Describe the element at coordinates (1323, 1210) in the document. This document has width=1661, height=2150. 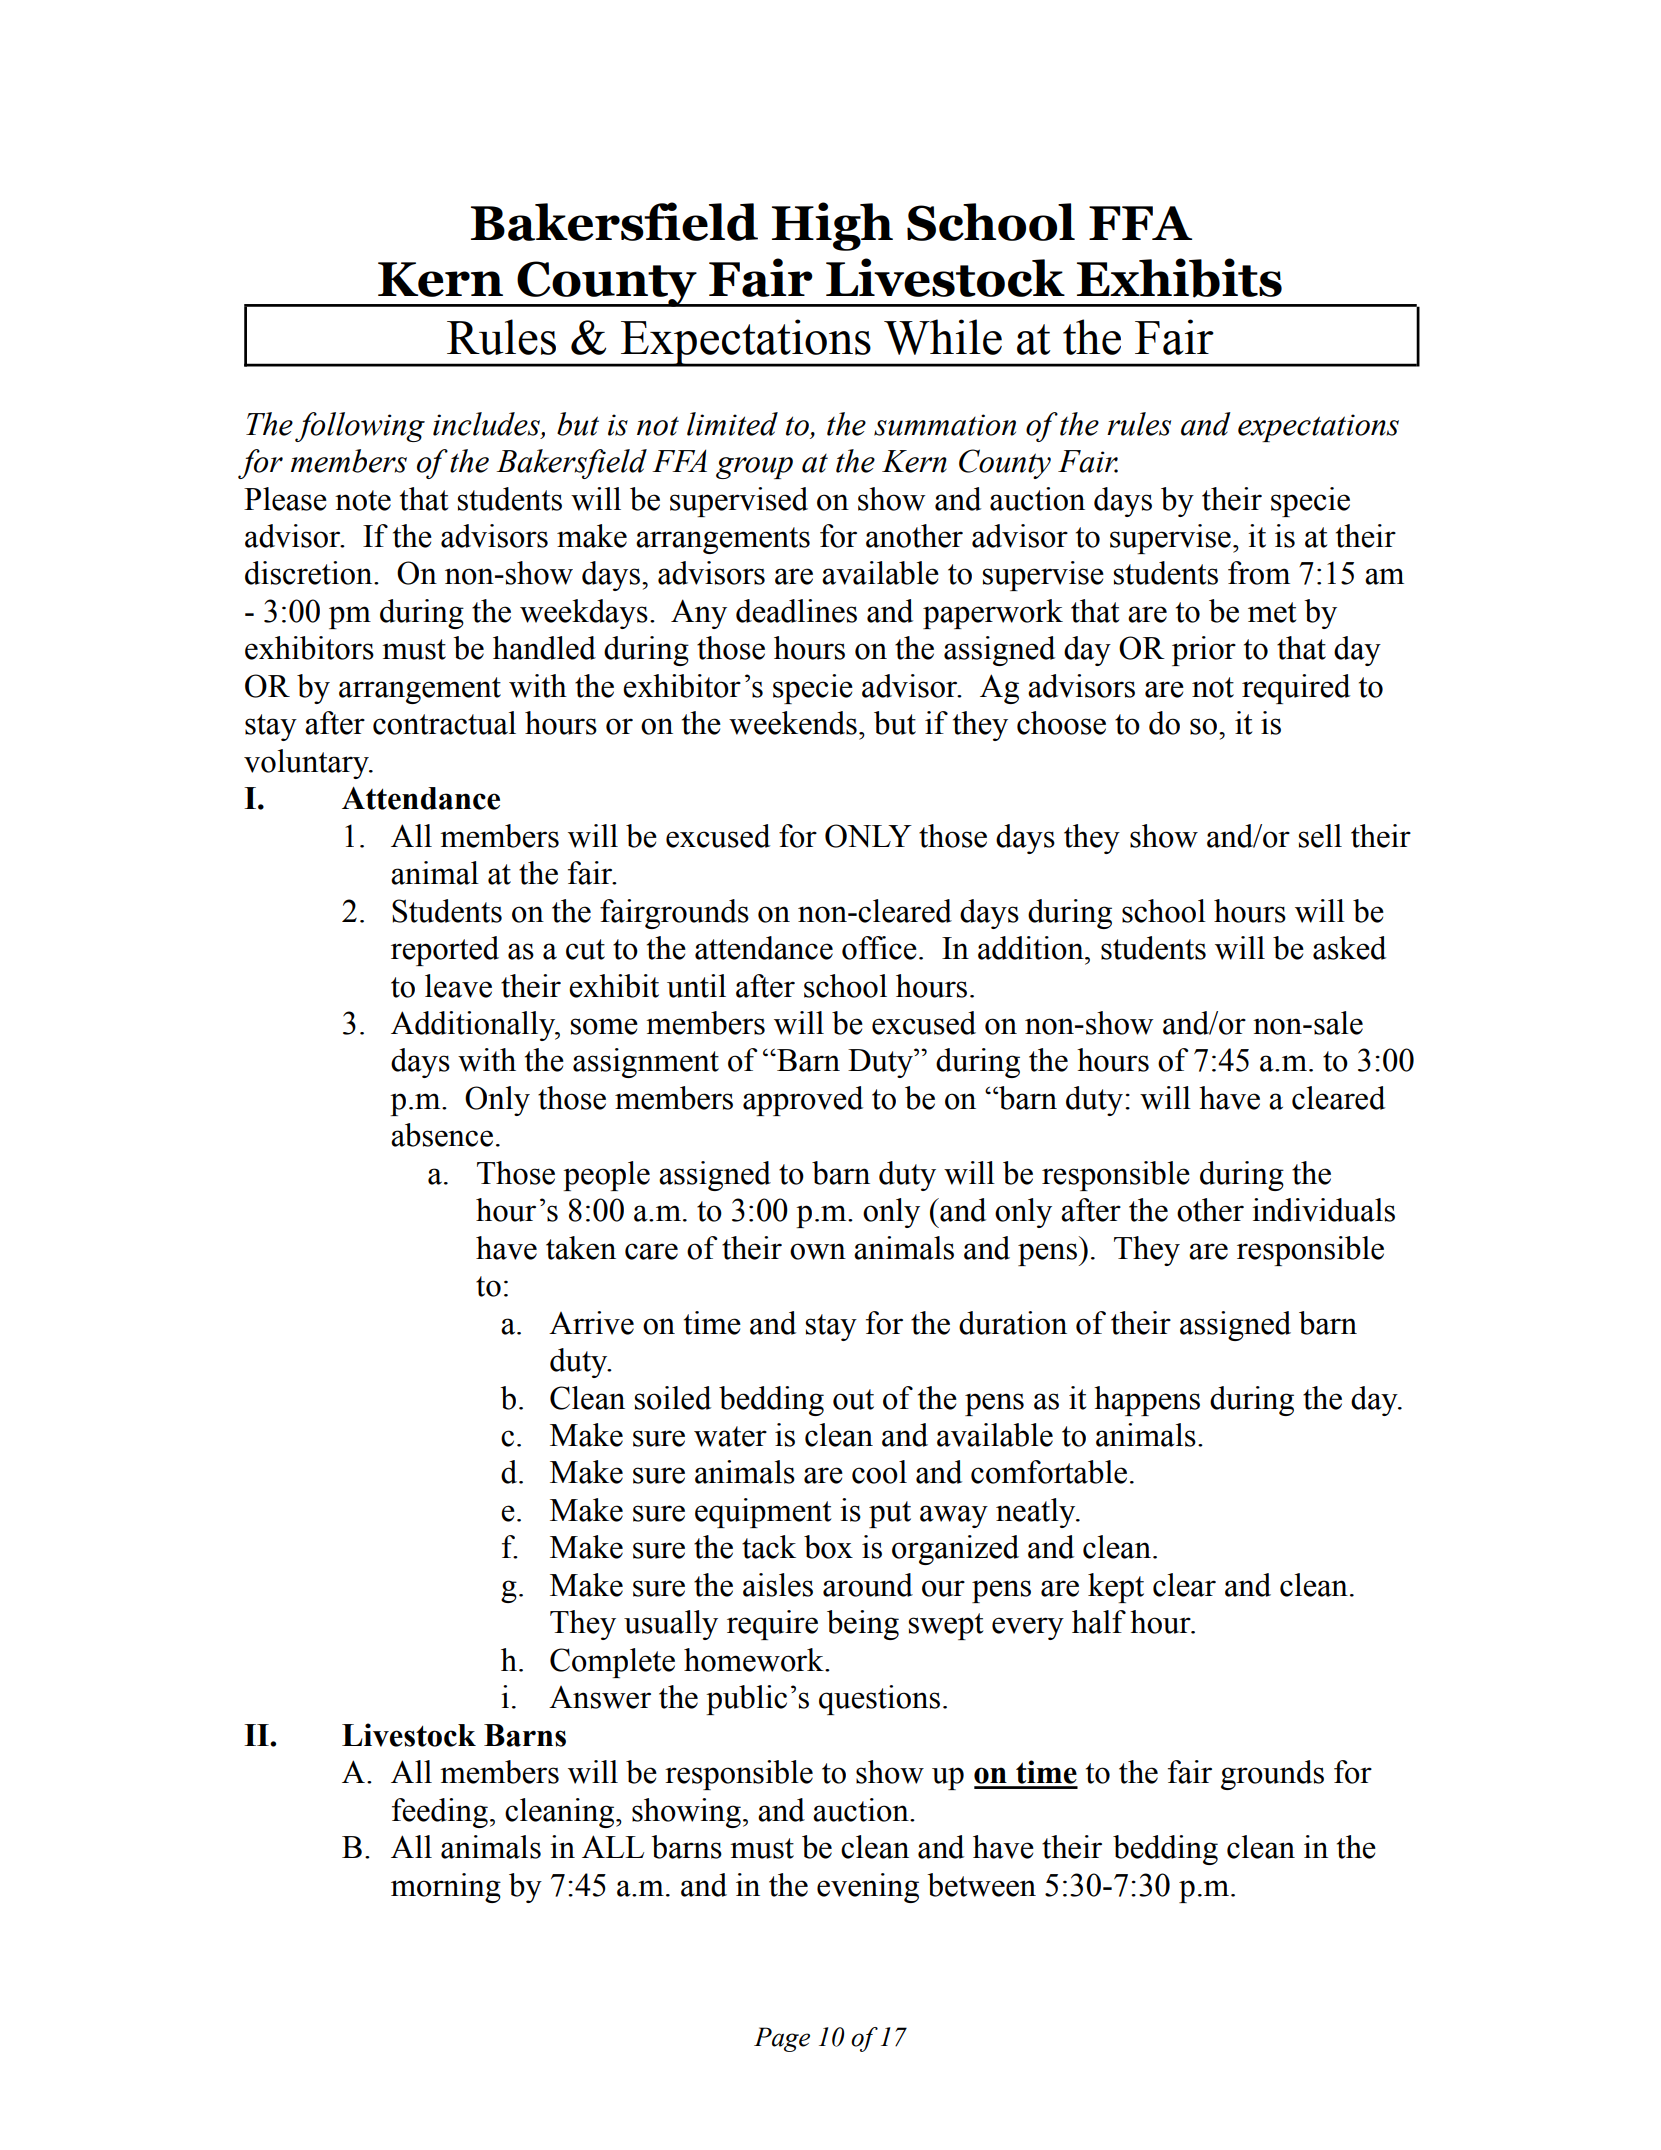
I see `individuals` at that location.
